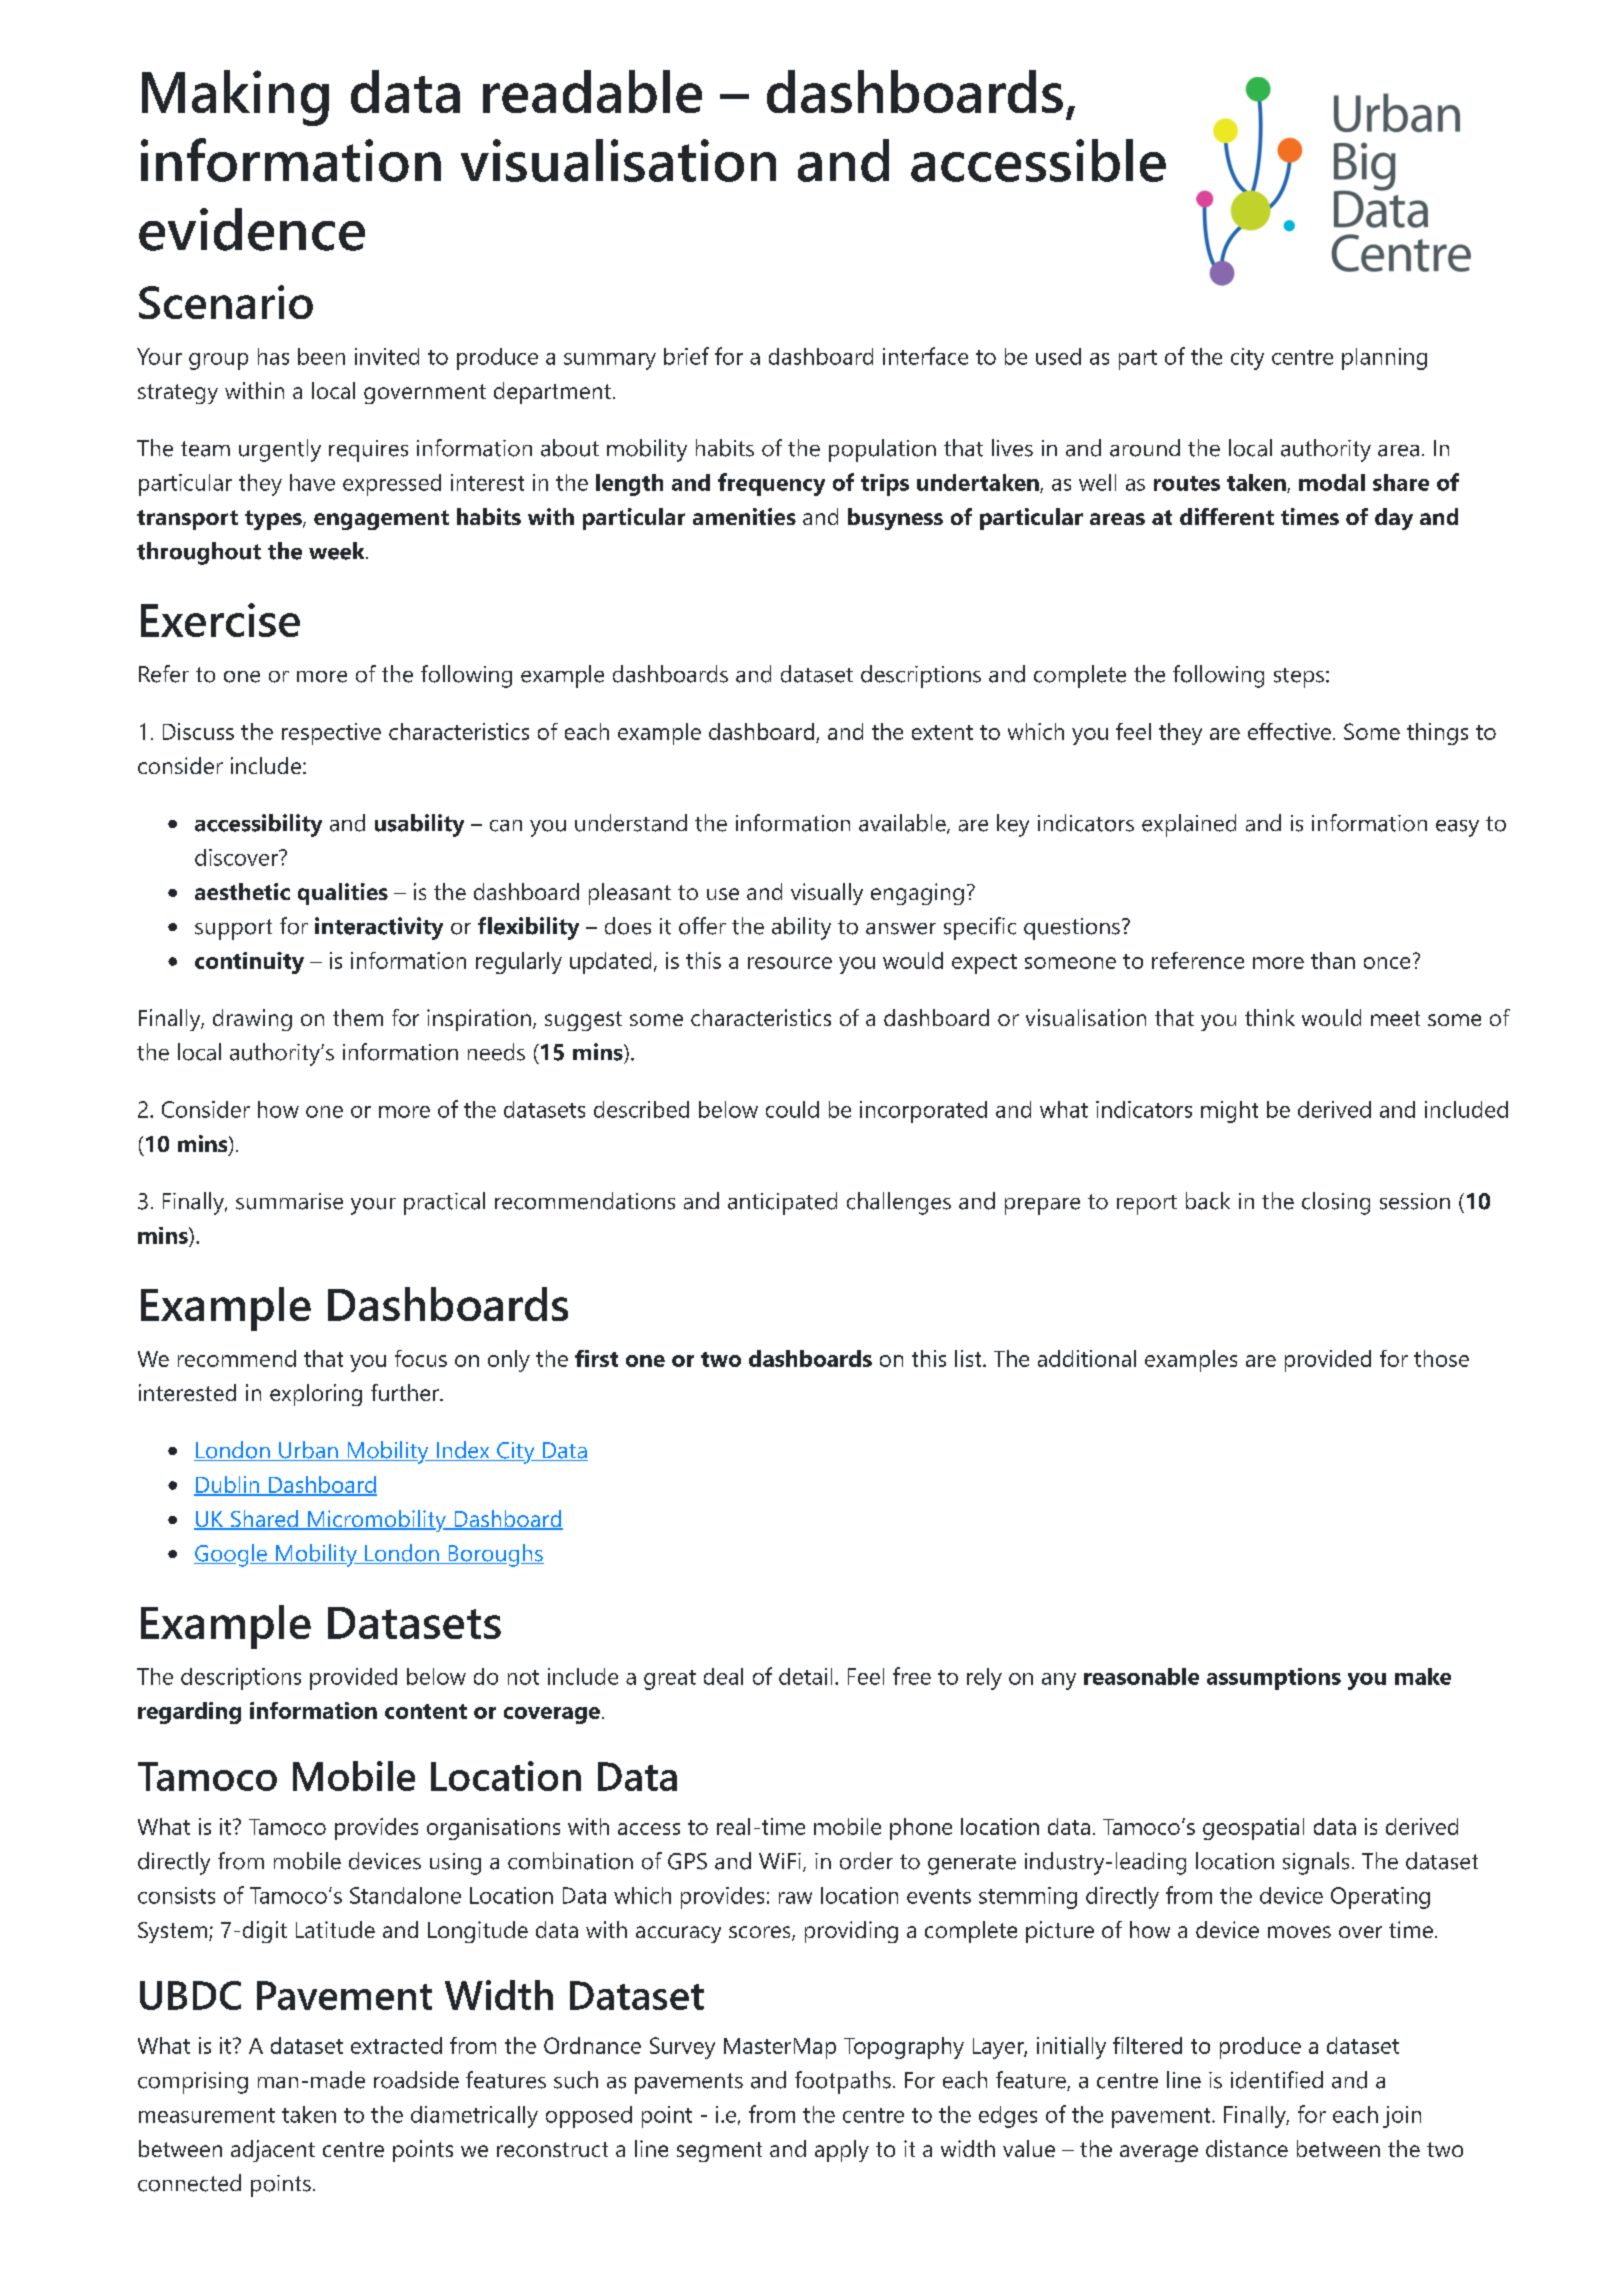  Describe the element at coordinates (790, 963) in the screenshot. I see `resource` at that location.
